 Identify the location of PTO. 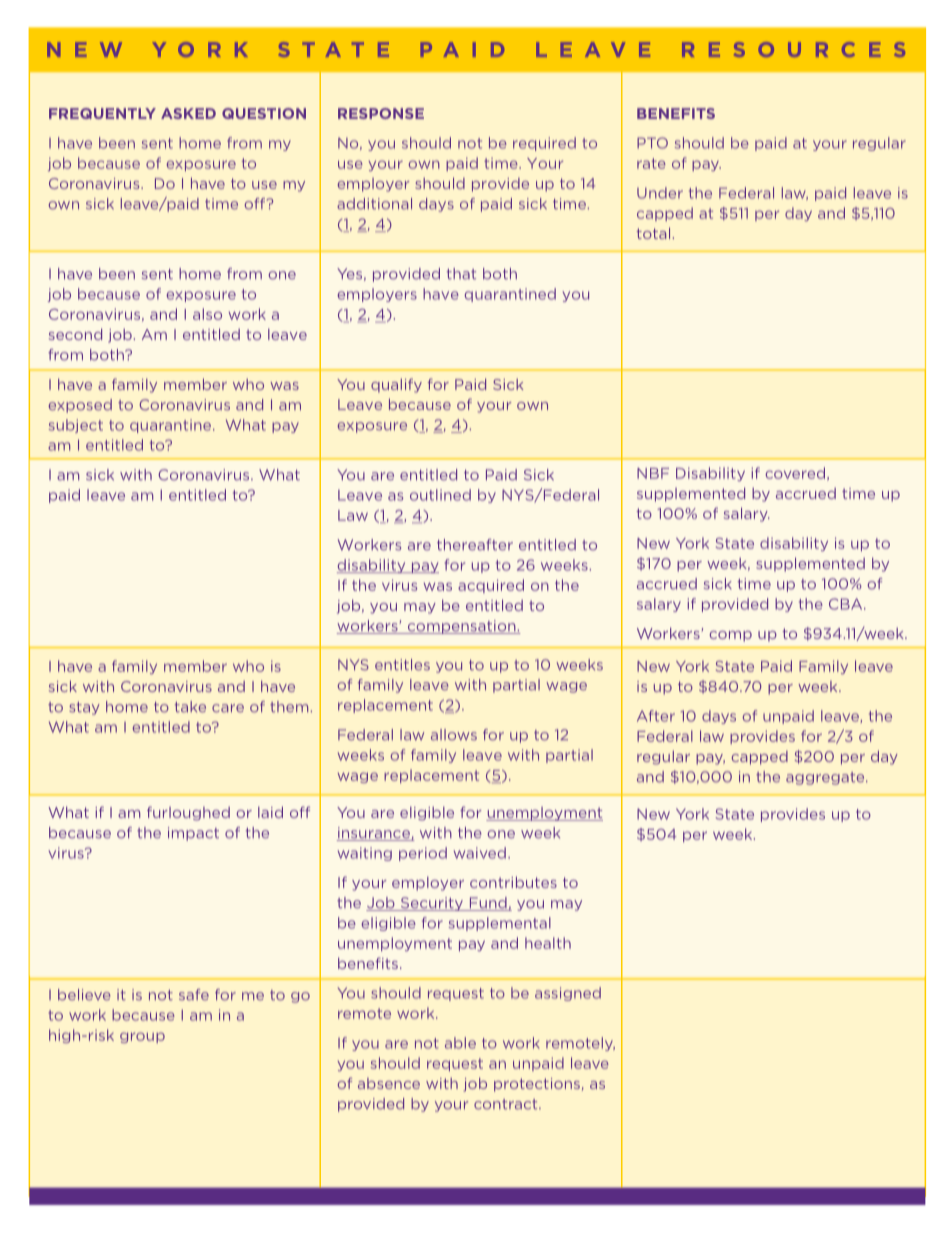
(652, 143).
